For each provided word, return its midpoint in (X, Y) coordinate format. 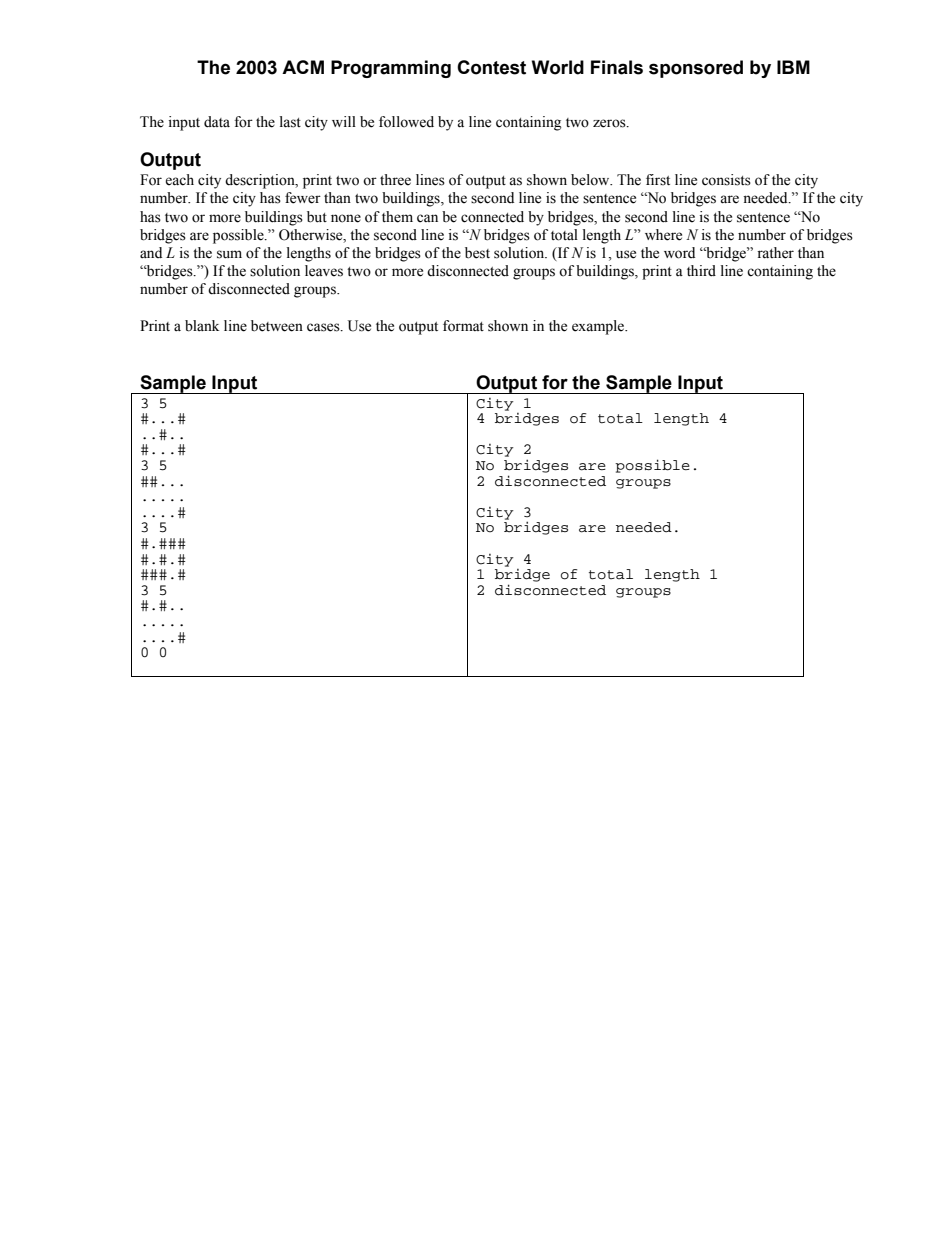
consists (726, 180)
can (427, 218)
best (477, 253)
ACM (303, 67)
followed (406, 122)
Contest (491, 67)
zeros (610, 123)
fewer (303, 198)
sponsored (696, 69)
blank (202, 326)
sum (229, 254)
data (217, 122)
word (679, 253)
